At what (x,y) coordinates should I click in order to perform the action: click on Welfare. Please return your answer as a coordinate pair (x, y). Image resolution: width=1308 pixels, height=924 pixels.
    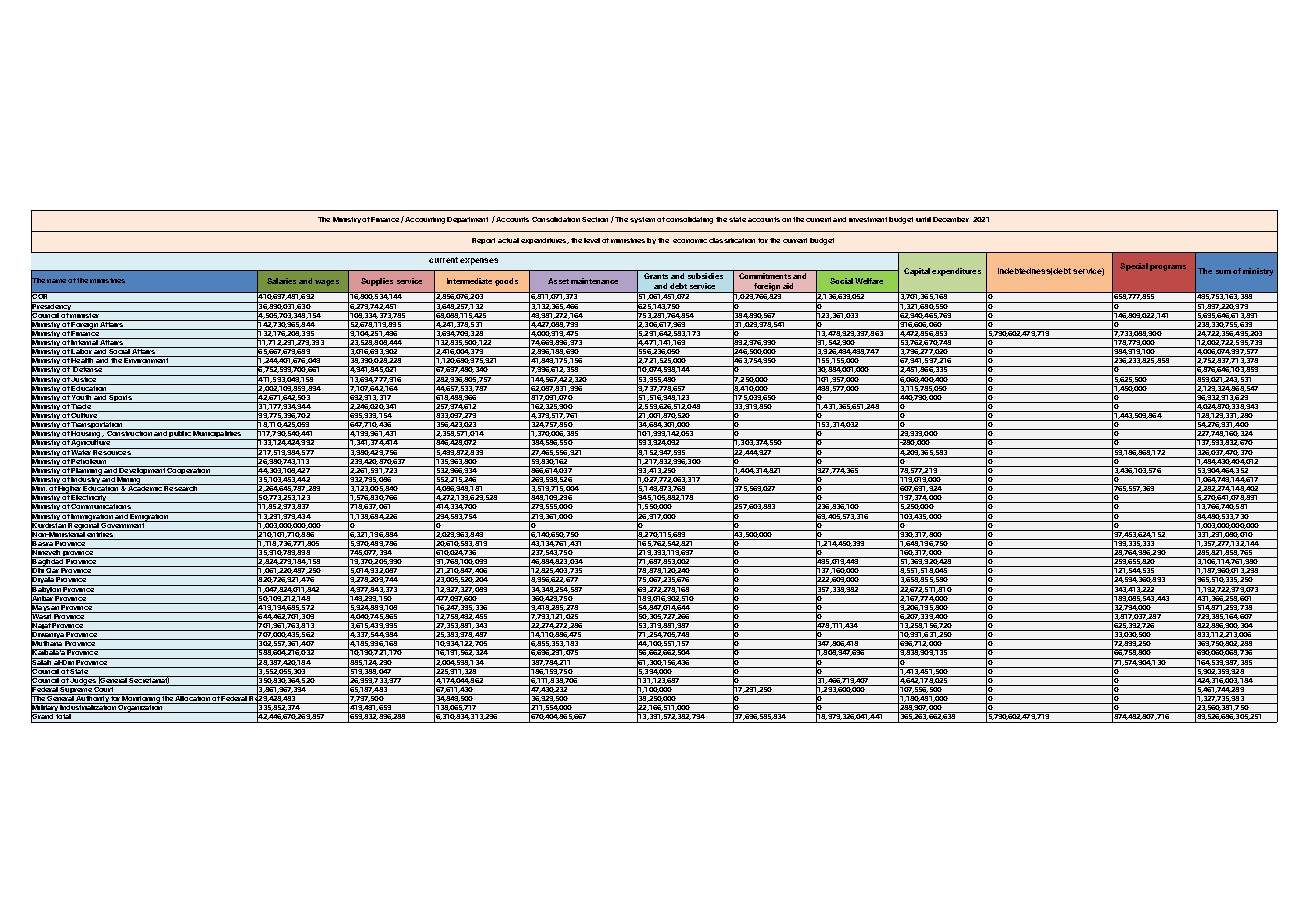
    Looking at the image, I should click on (869, 281).
